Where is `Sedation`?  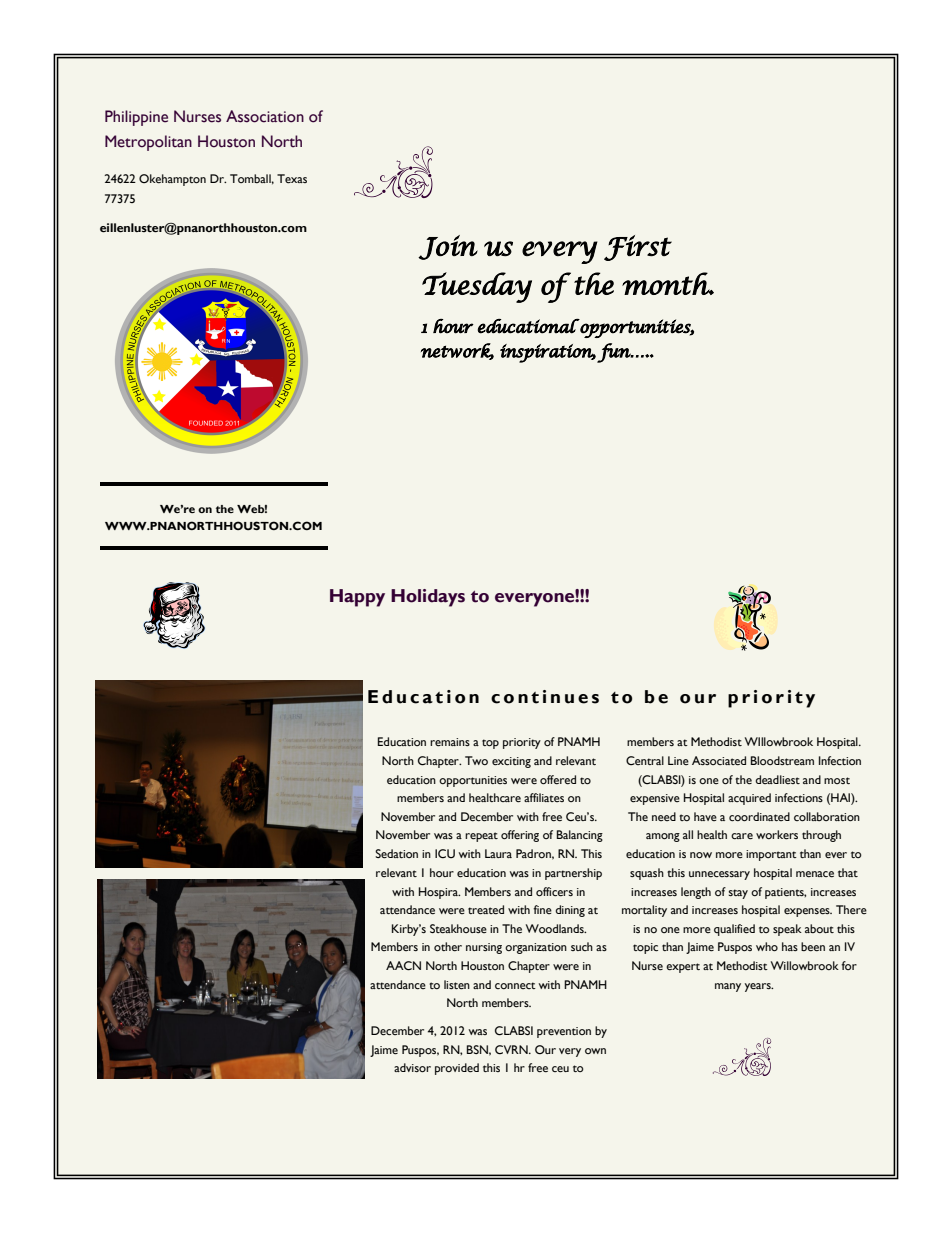
Sedation is located at coordinates (396, 854).
